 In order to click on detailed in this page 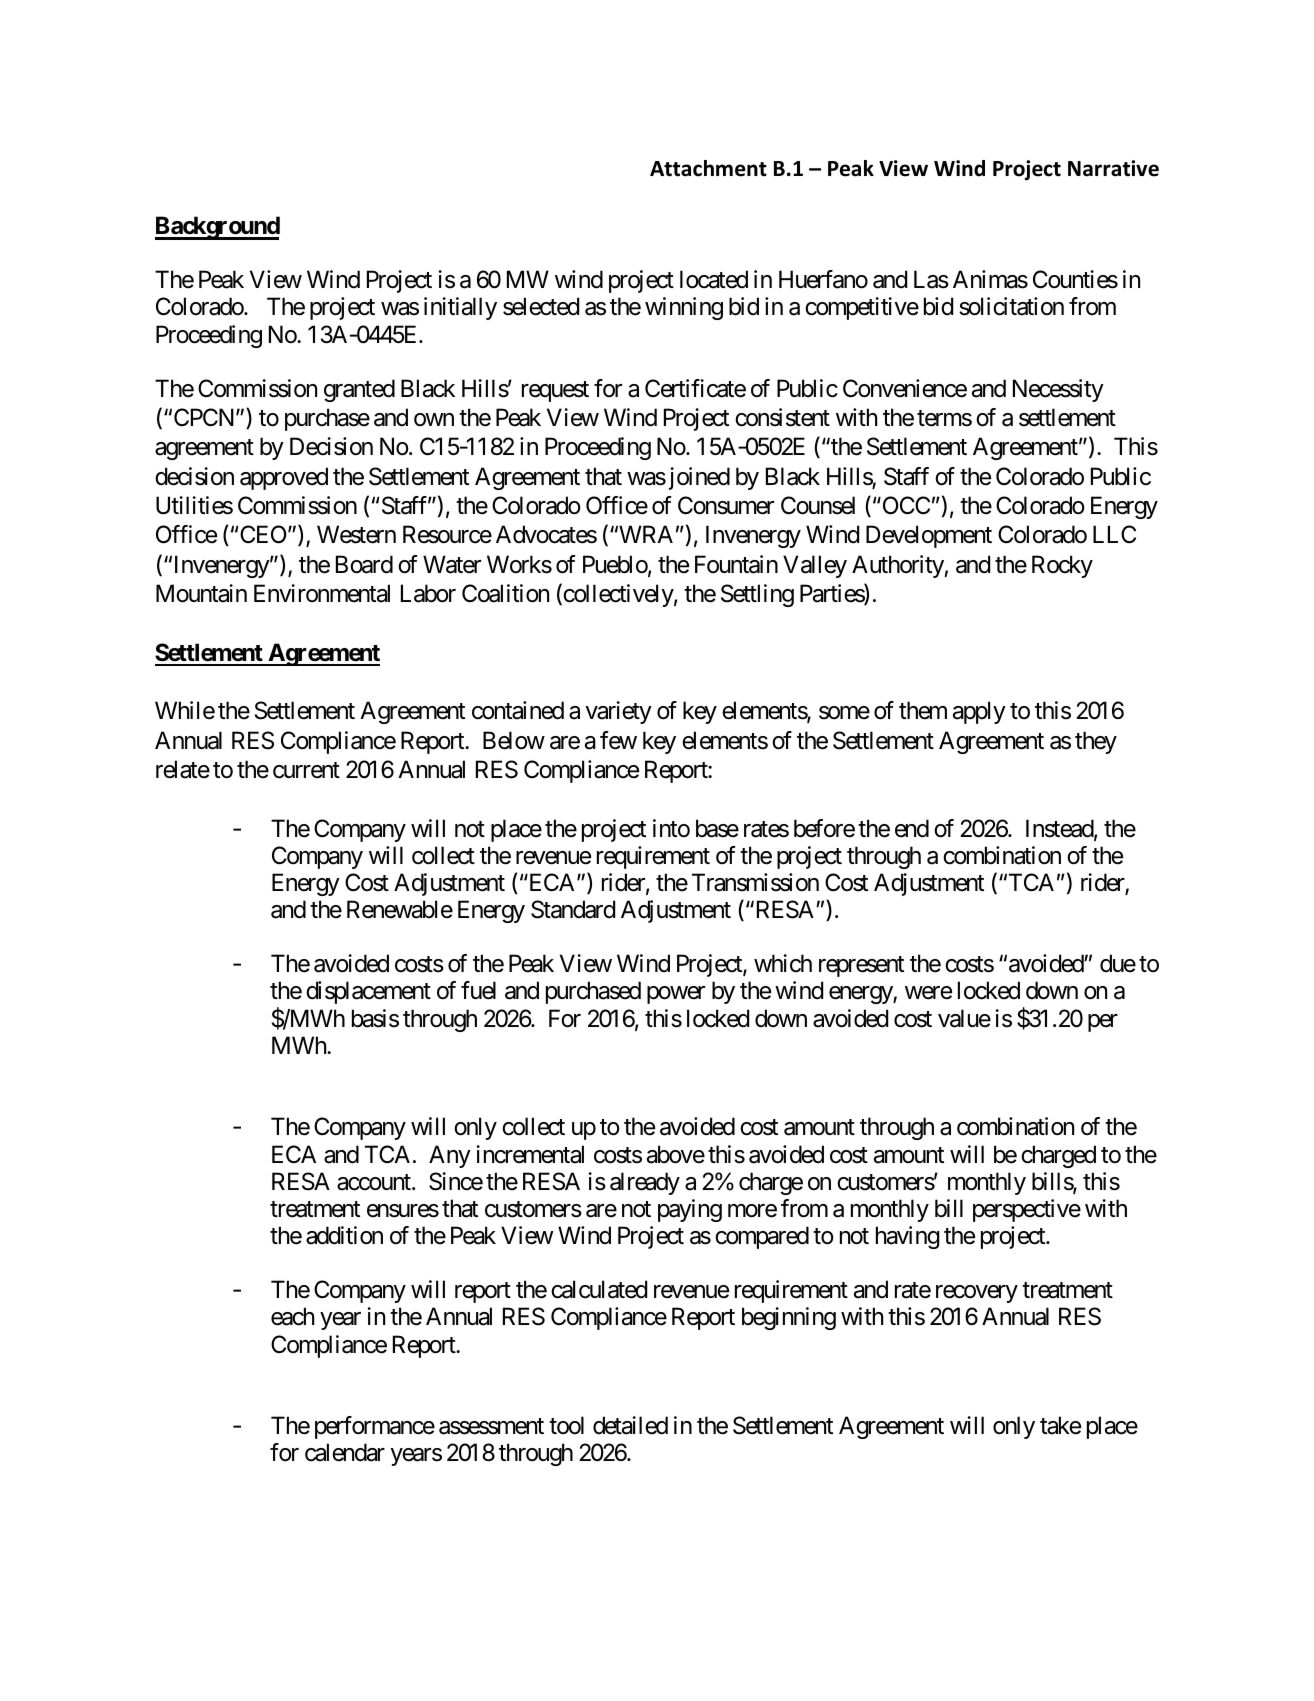, I will do `click(630, 1425)`.
